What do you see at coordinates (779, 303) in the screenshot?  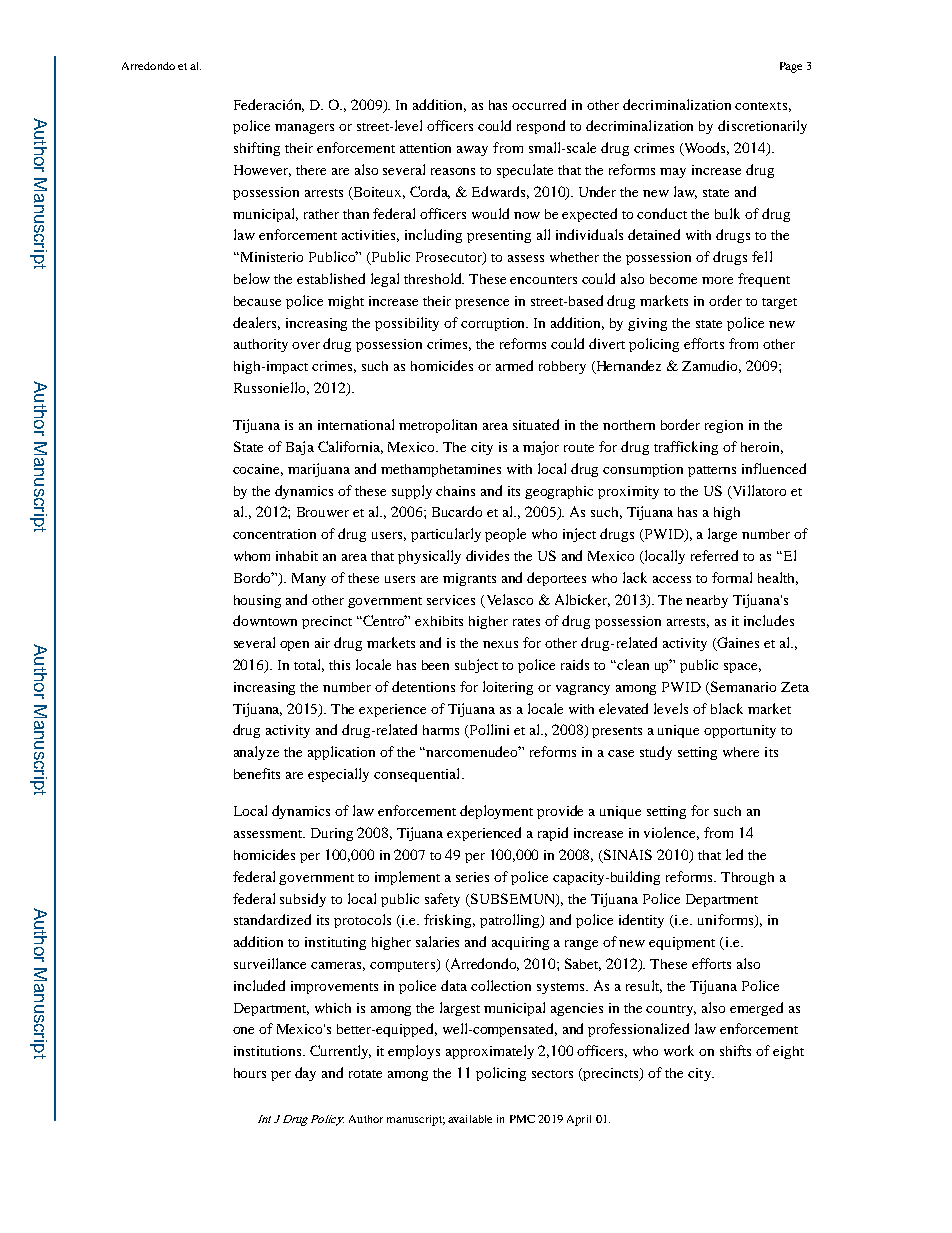 I see `target` at bounding box center [779, 303].
